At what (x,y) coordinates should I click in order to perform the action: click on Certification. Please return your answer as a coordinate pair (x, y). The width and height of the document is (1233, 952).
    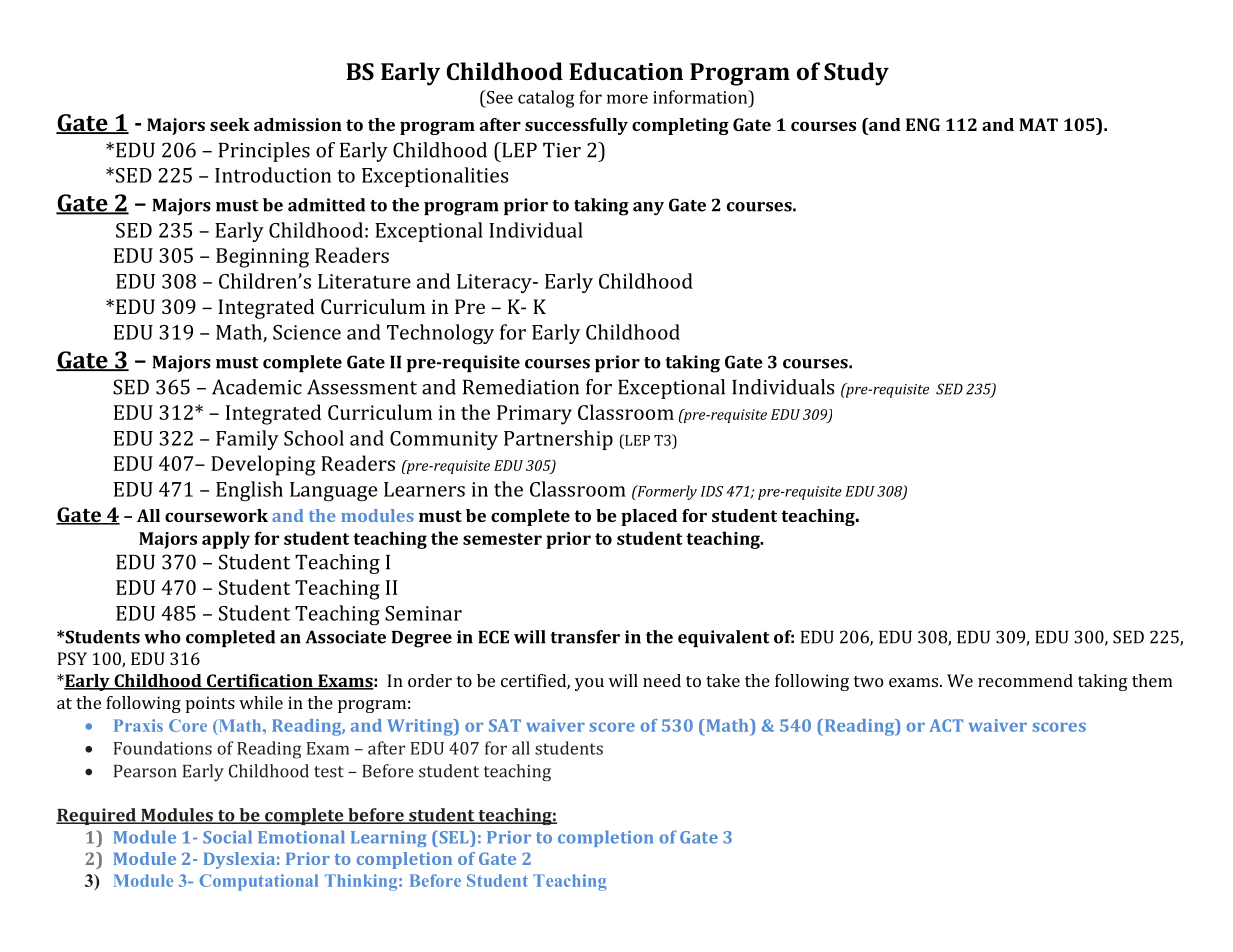
    Looking at the image, I should click on (259, 682).
